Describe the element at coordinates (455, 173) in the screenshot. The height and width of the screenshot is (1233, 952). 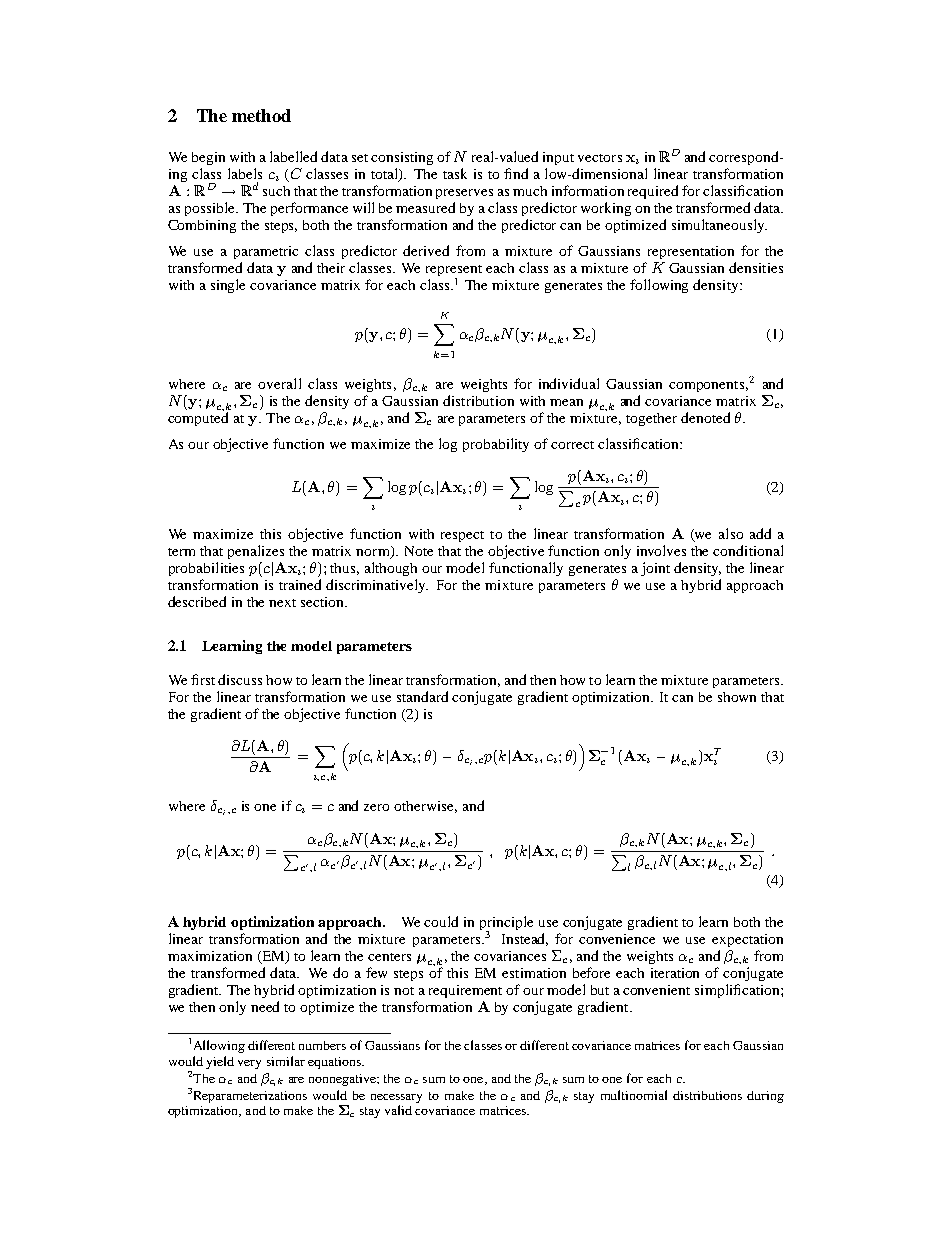
I see `task` at that location.
